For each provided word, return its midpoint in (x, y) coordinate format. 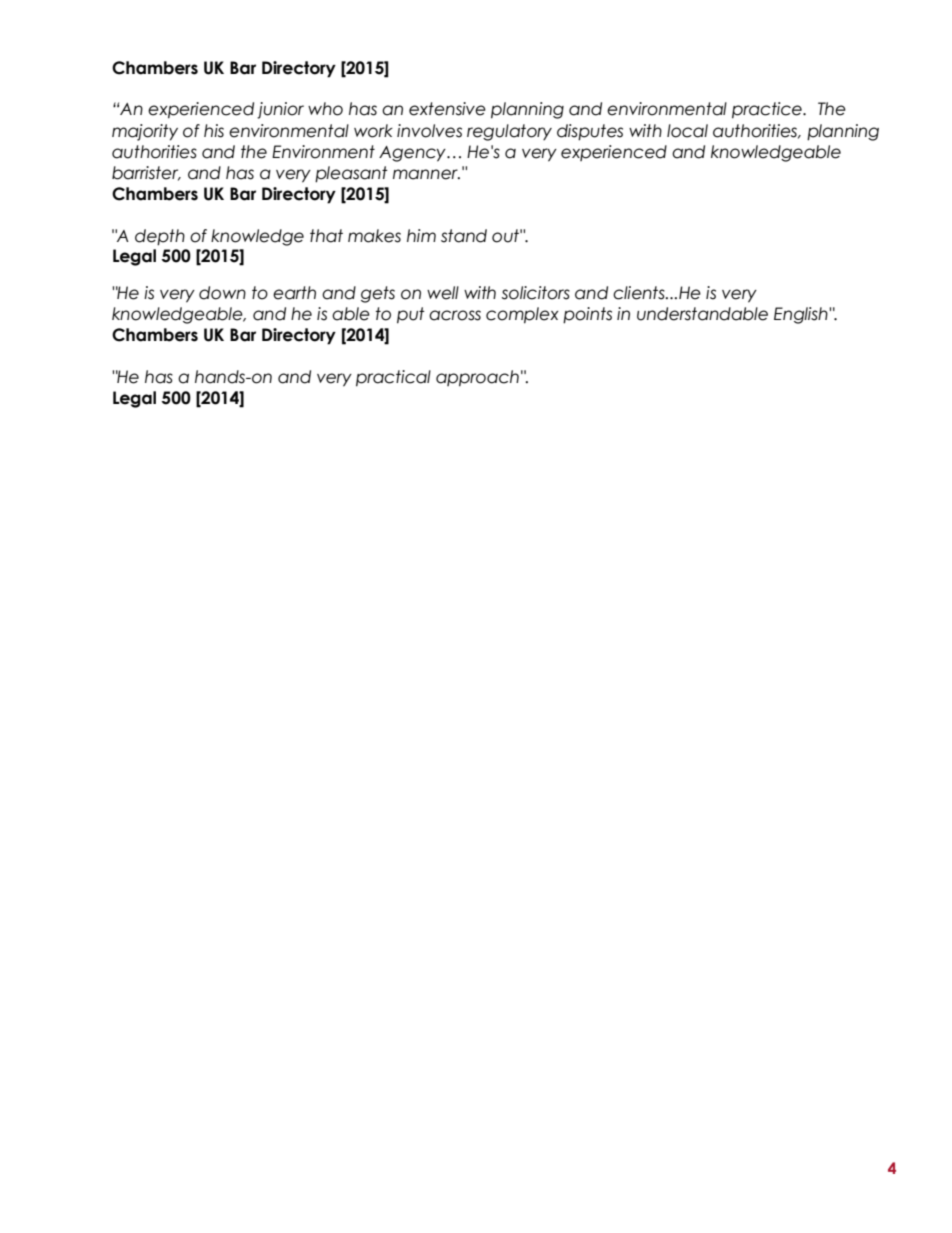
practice (768, 110)
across (455, 315)
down (222, 293)
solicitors (536, 293)
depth (160, 237)
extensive (447, 109)
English (802, 315)
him (421, 235)
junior (280, 110)
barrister (146, 173)
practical (393, 378)
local (687, 131)
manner (426, 174)
